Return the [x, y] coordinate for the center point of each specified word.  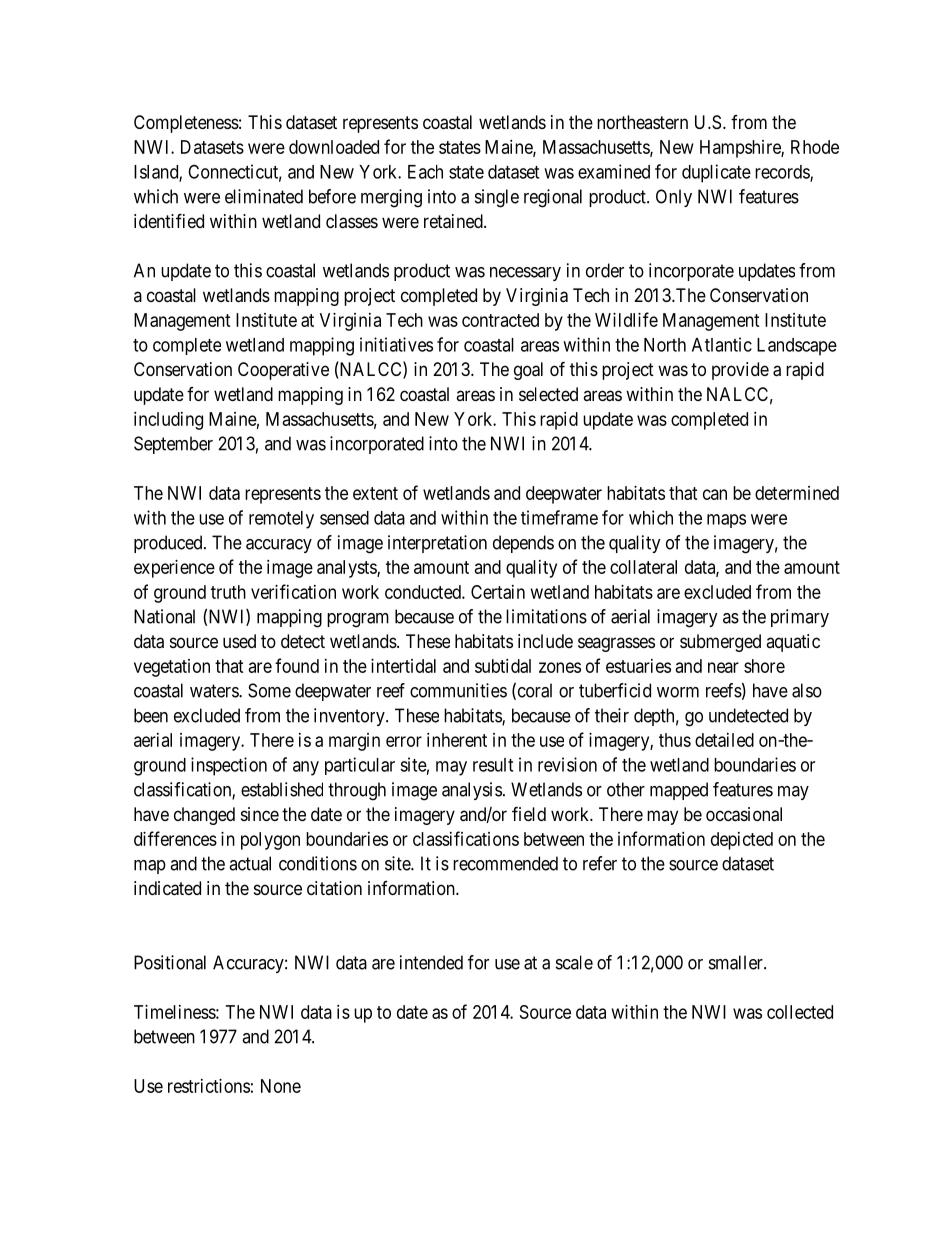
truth [228, 592]
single [497, 198]
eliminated [264, 196]
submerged [720, 643]
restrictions [209, 1086]
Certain [498, 592]
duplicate [716, 173]
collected [800, 1012]
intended [431, 962]
